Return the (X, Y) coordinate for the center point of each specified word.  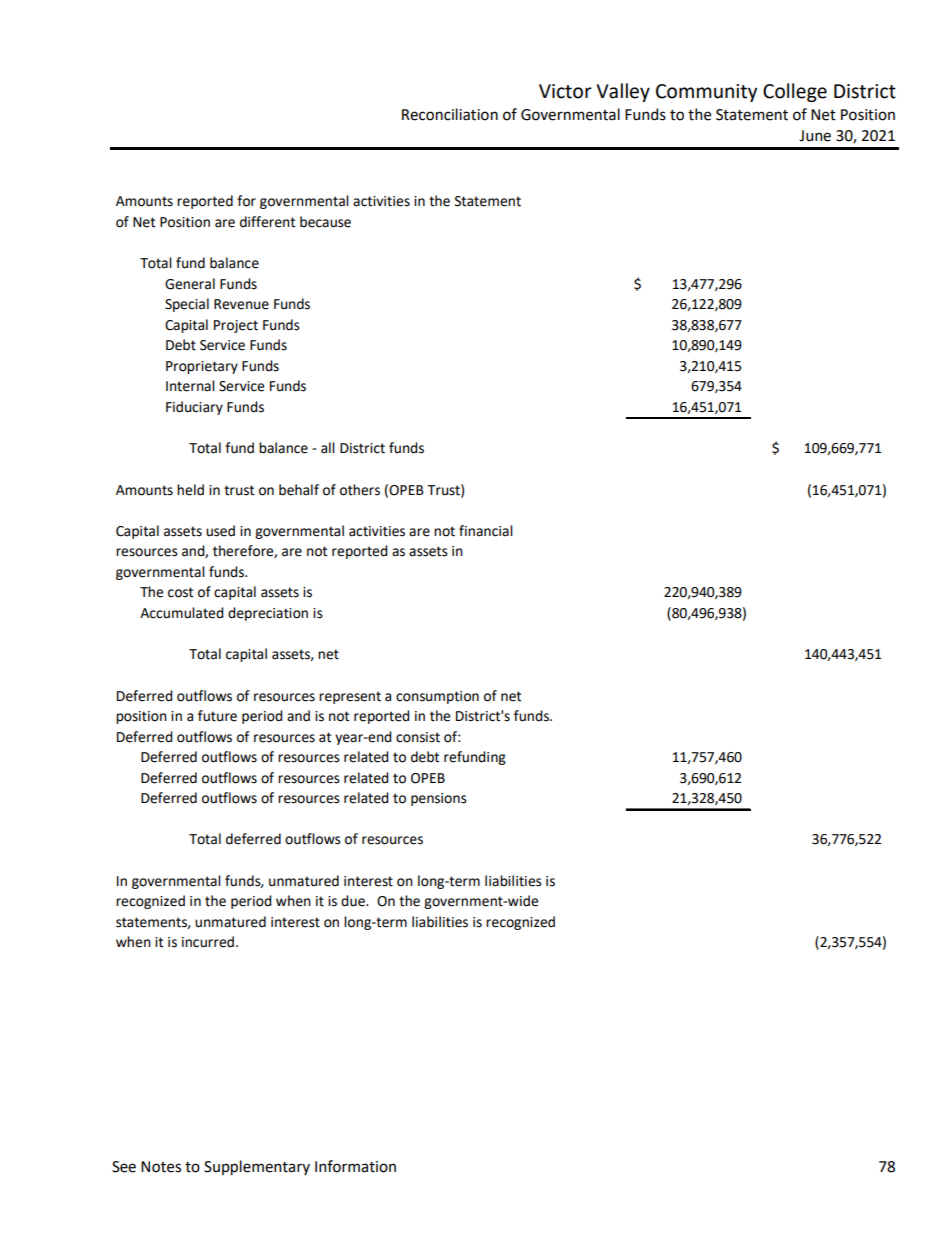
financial (486, 531)
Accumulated (182, 613)
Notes (161, 1167)
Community (706, 93)
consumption (437, 697)
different (267, 222)
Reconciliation (450, 114)
